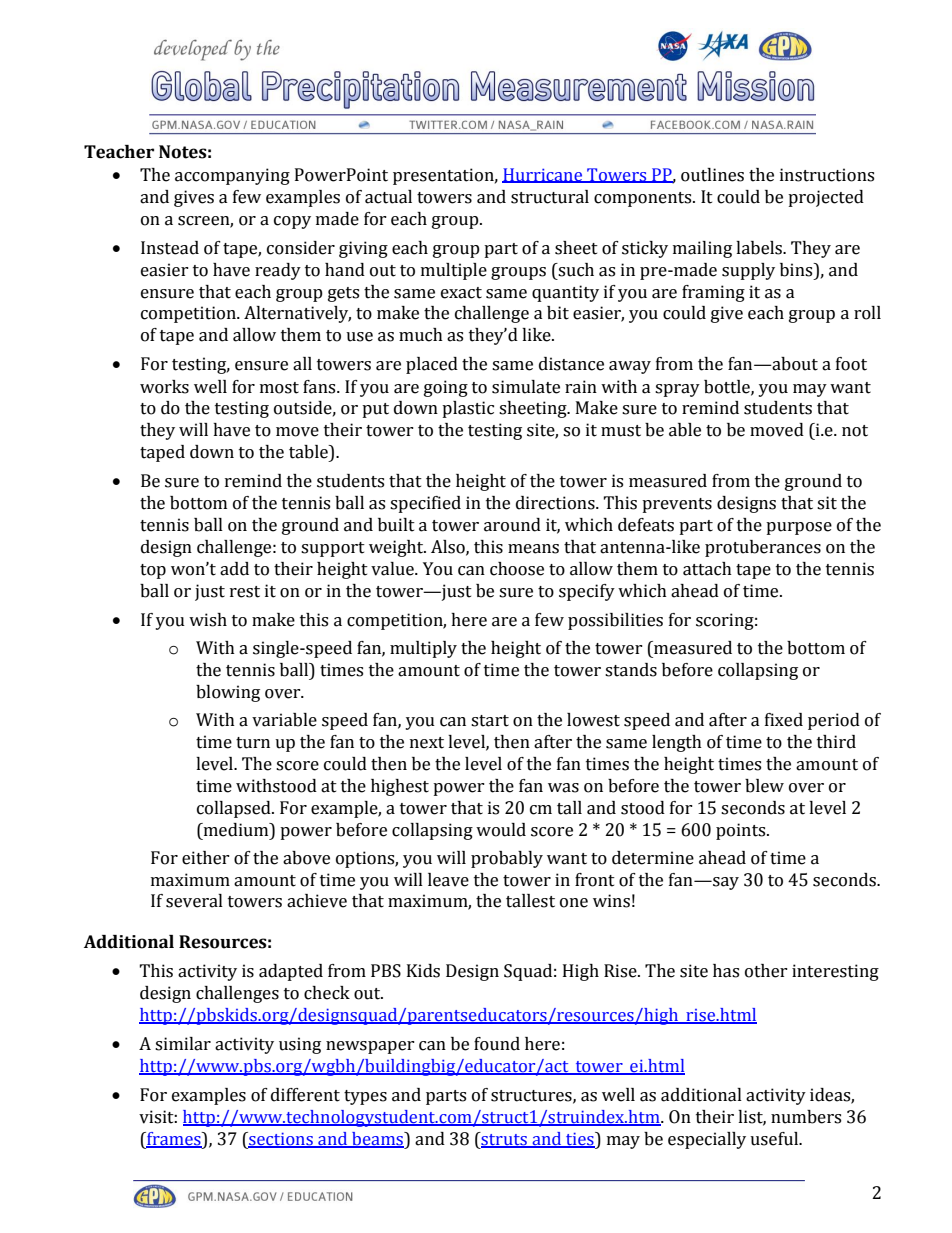  I want to click on accompanying, so click(232, 176).
